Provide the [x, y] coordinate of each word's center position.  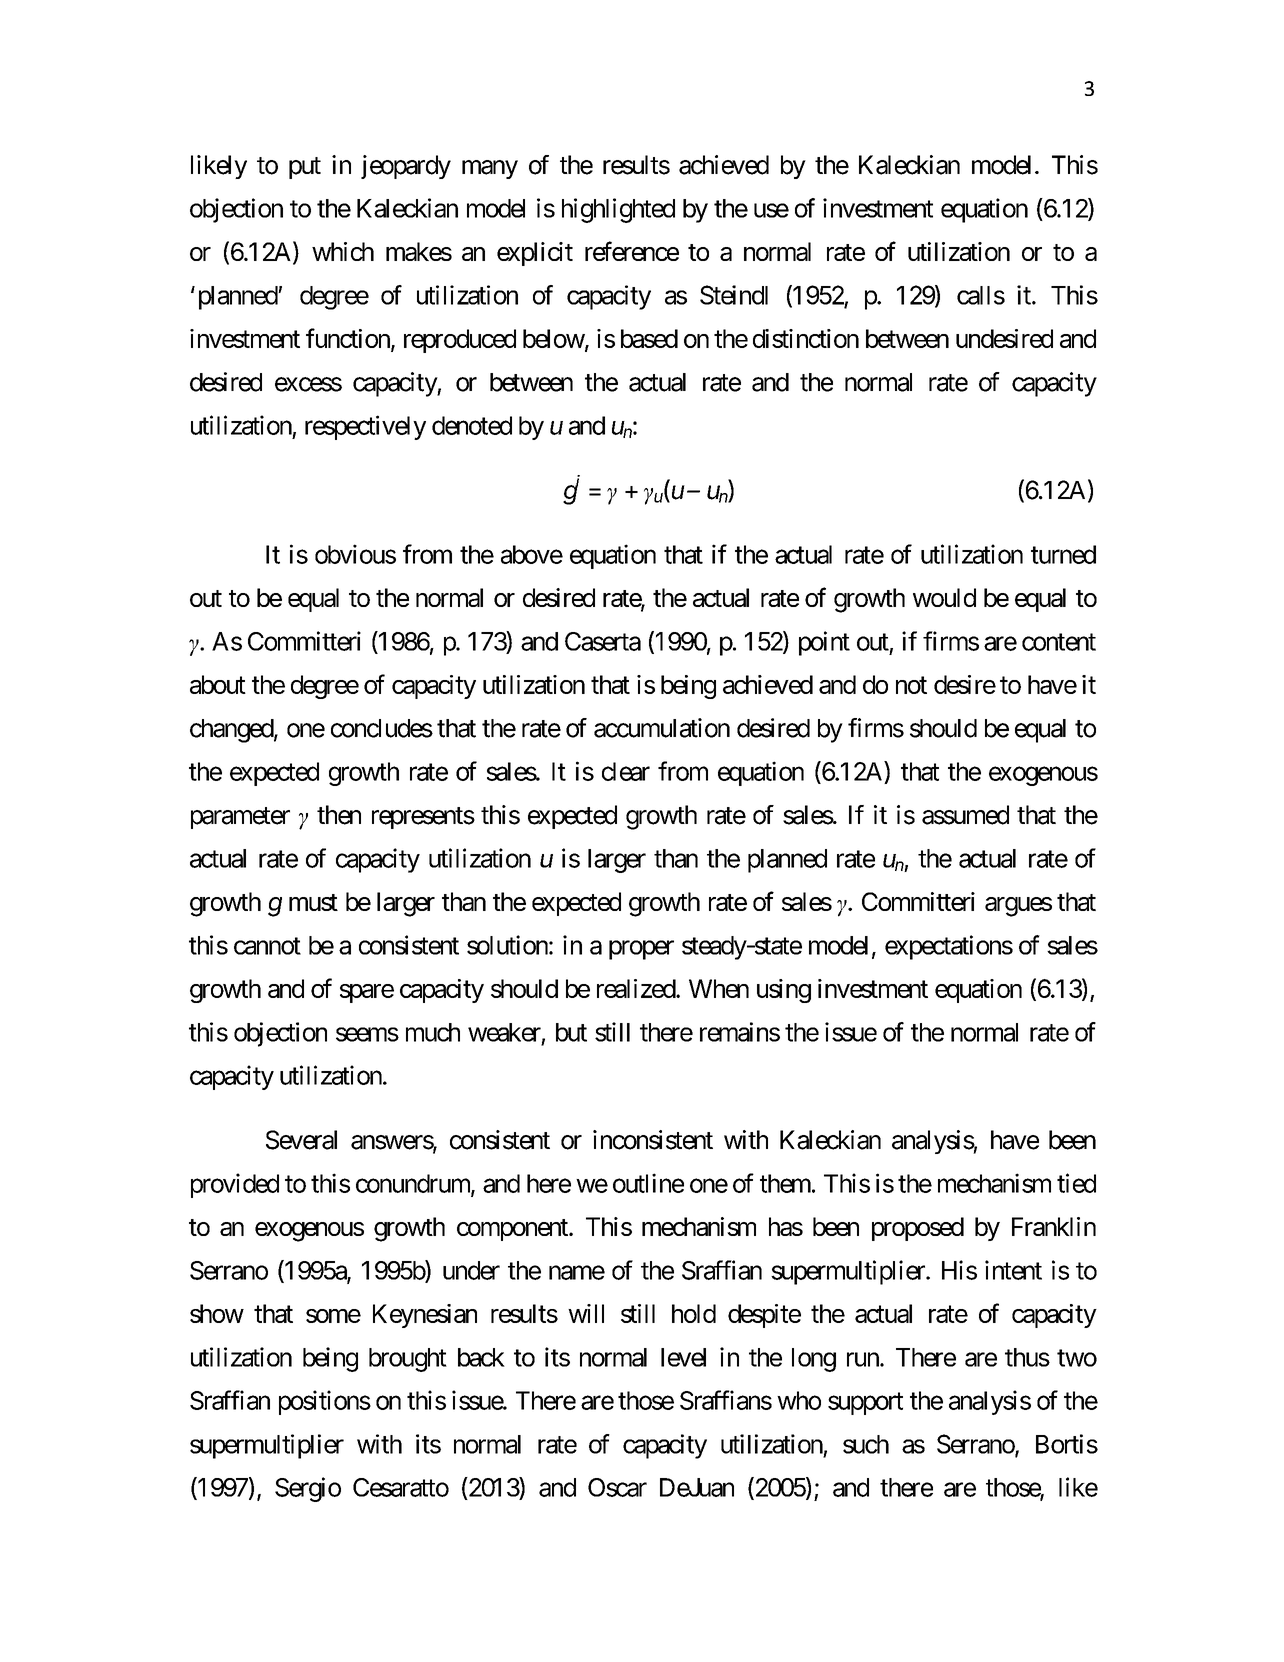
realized [637, 988]
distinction [806, 338]
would [944, 597]
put [305, 168]
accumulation [662, 728]
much [433, 1032]
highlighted [618, 210]
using [784, 991]
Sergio [308, 1489]
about [218, 684]
